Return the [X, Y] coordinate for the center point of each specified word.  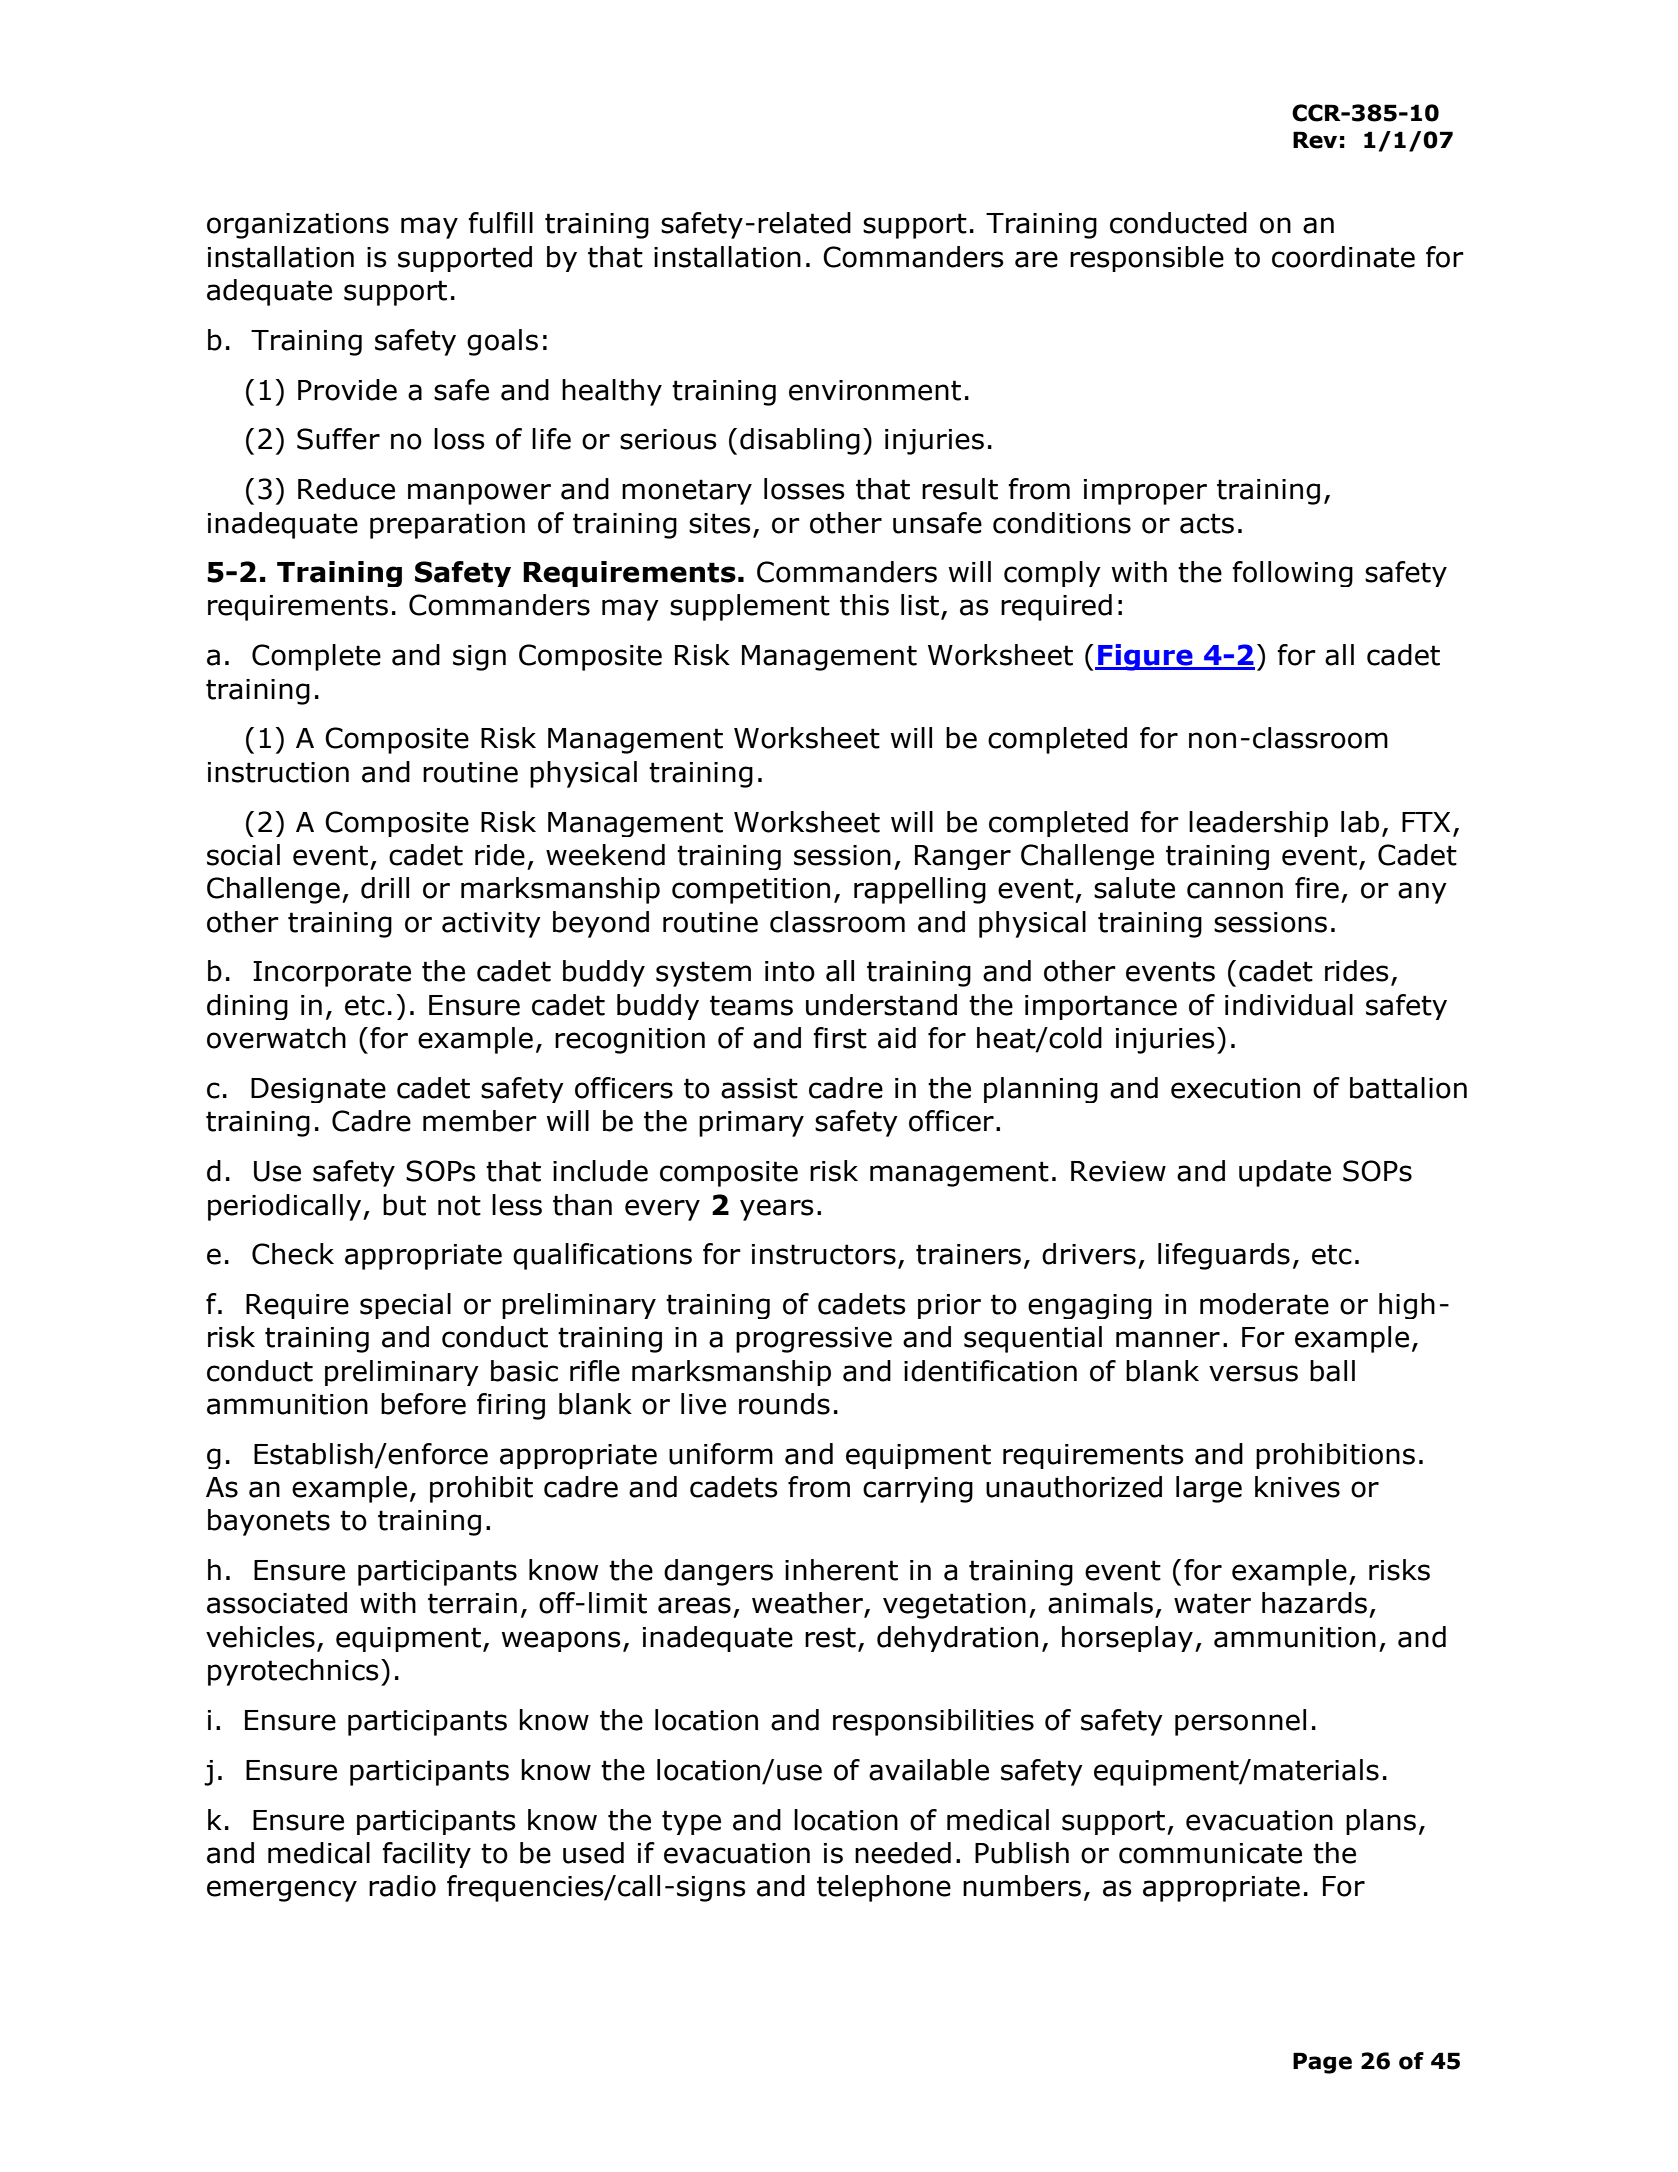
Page [1322, 2063]
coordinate [1343, 257]
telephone [884, 1888]
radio [402, 1886]
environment [875, 390]
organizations [298, 226]
